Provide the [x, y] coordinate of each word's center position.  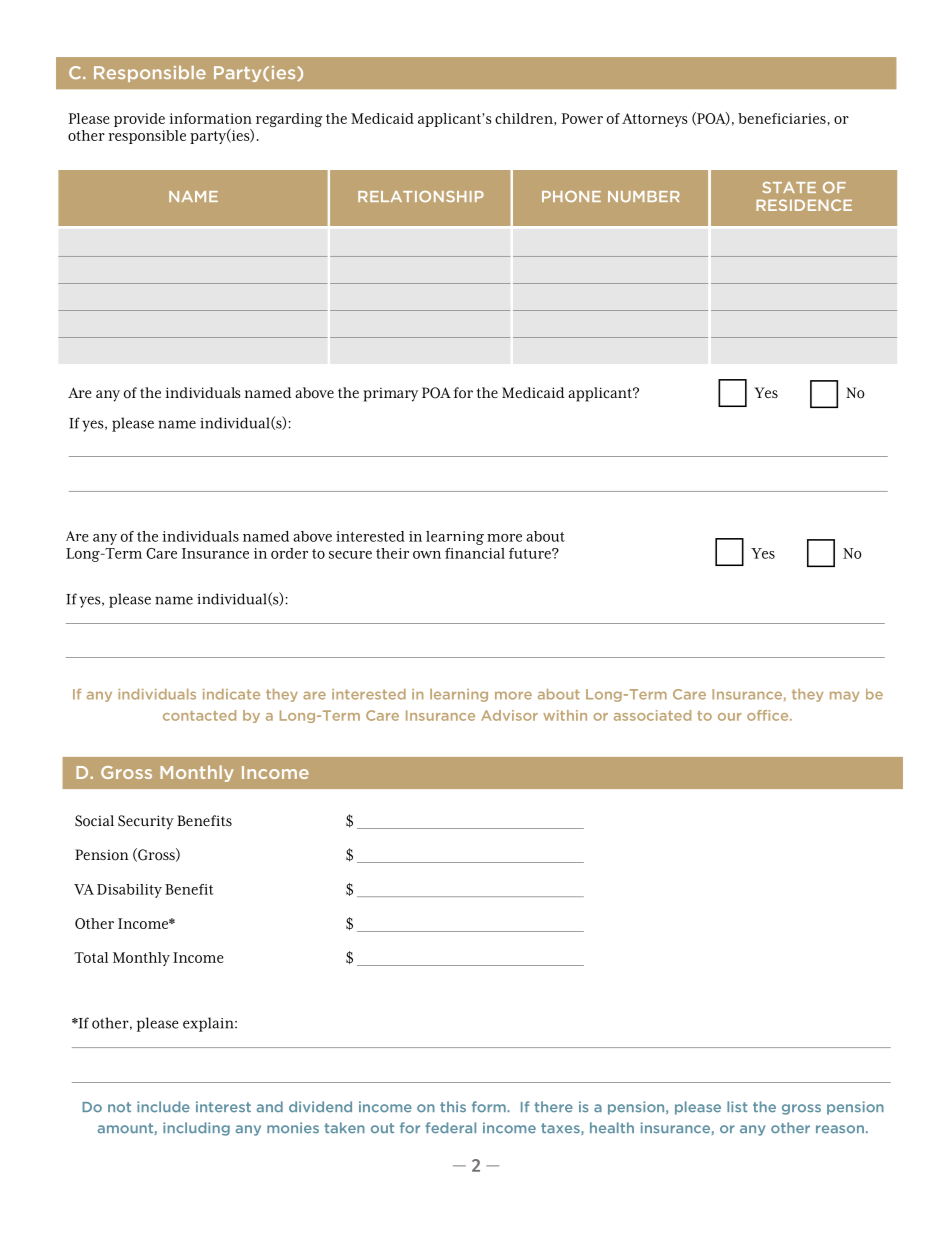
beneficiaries [782, 118]
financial [475, 553]
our [729, 717]
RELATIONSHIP [421, 196]
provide [139, 120]
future [531, 553]
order [289, 553]
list [737, 1106]
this [453, 1106]
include [163, 1107]
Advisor [509, 715]
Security [146, 822]
